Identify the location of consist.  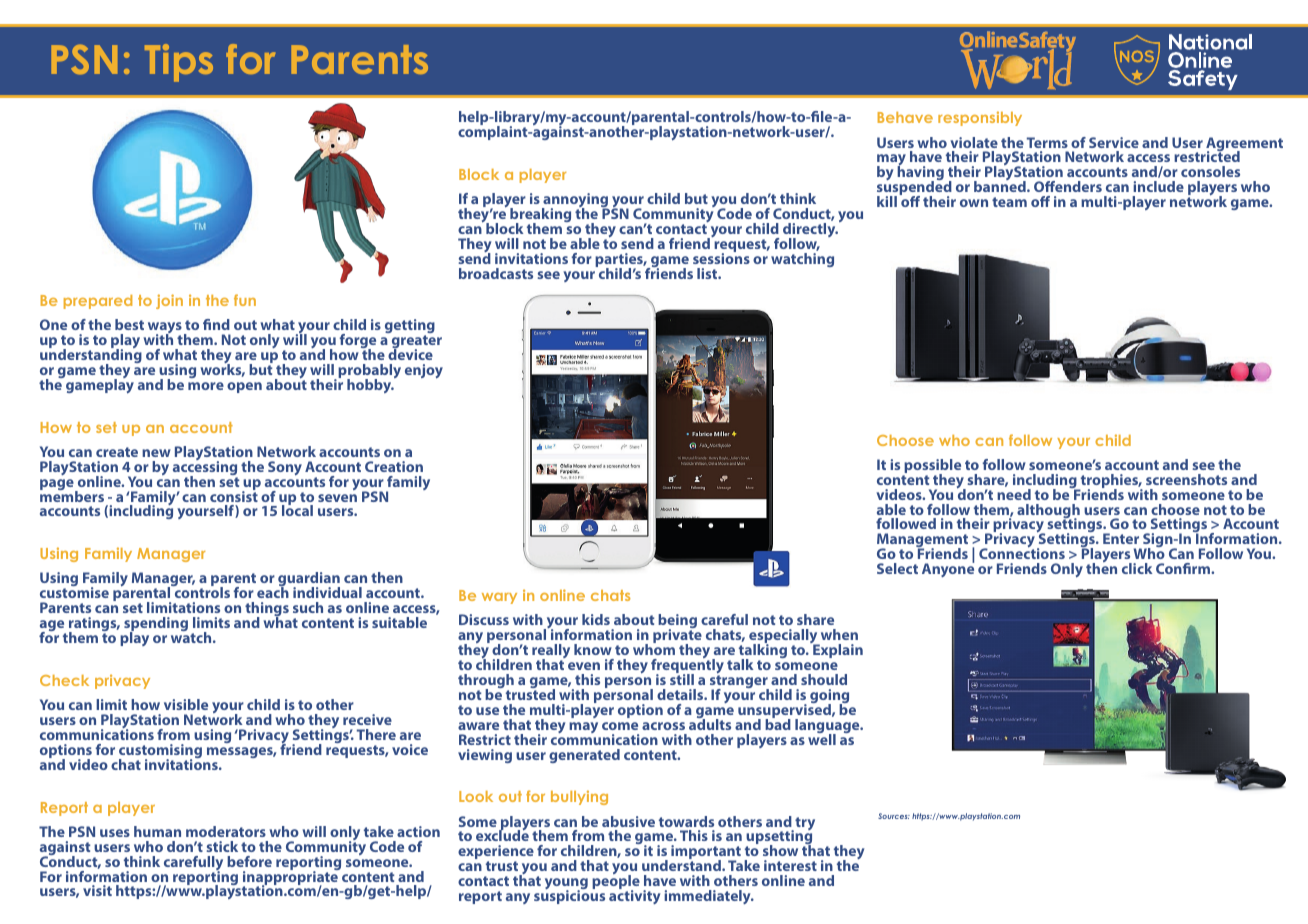
(234, 495).
